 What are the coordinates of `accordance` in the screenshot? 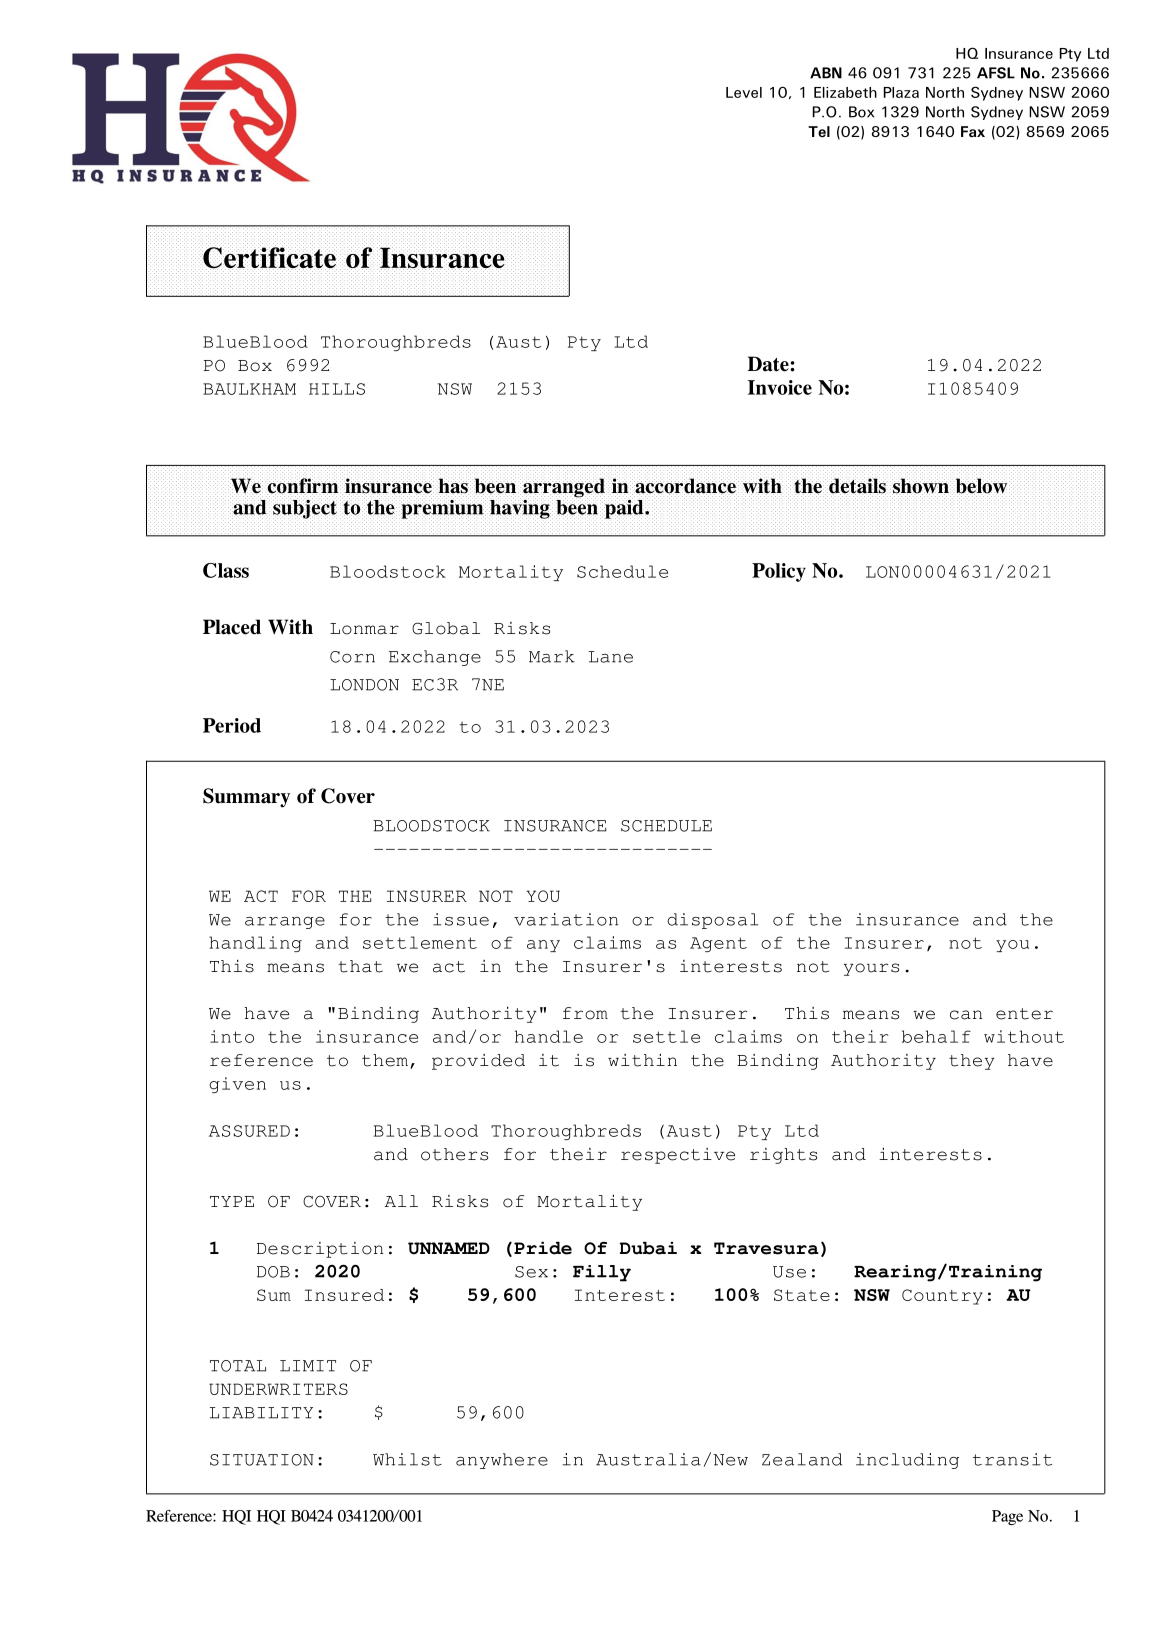 It's located at (686, 486).
